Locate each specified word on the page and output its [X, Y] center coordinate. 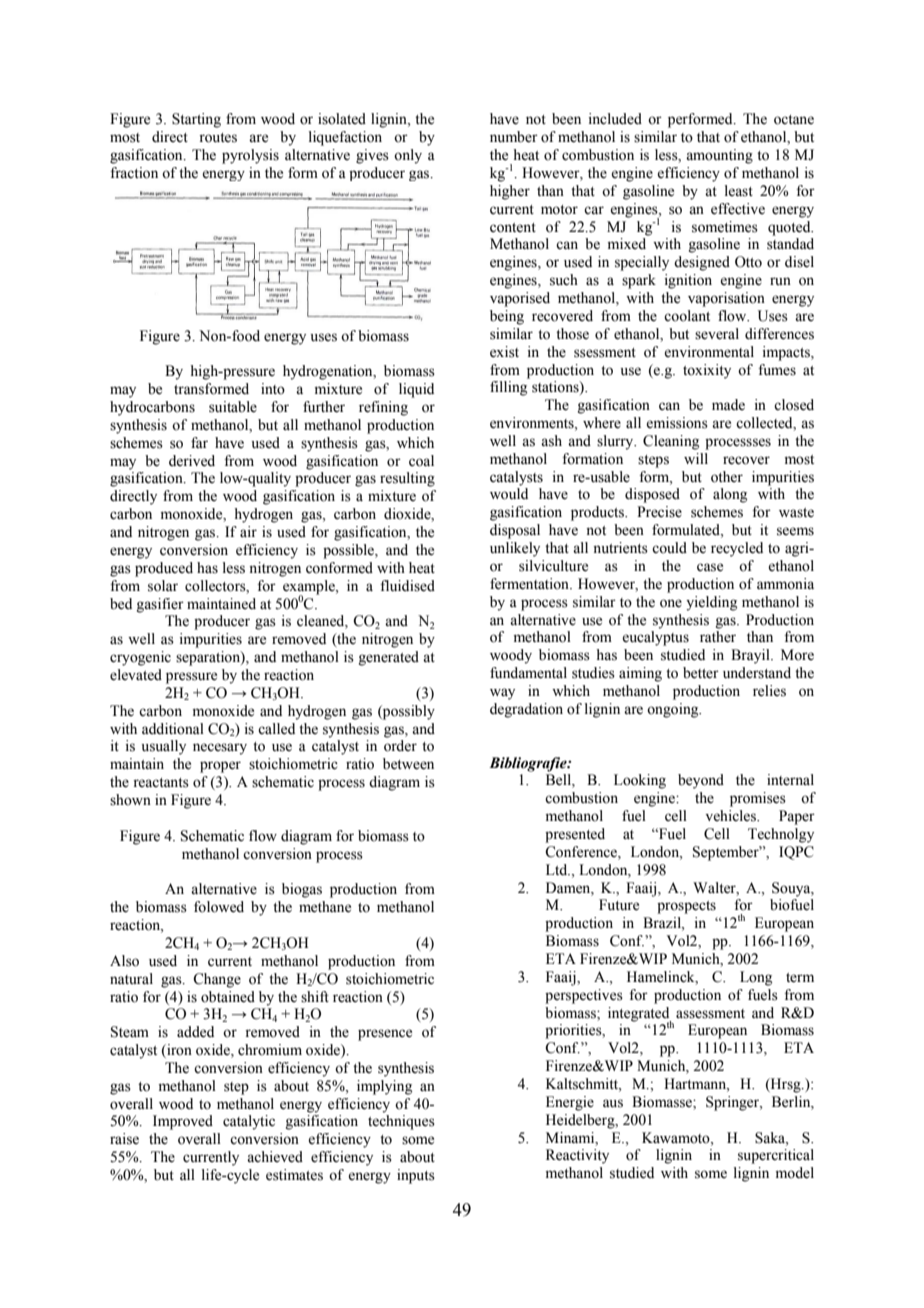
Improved [183, 1122]
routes [218, 138]
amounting [719, 156]
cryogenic [140, 658]
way [502, 694]
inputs [416, 1176]
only [408, 156]
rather [718, 637]
